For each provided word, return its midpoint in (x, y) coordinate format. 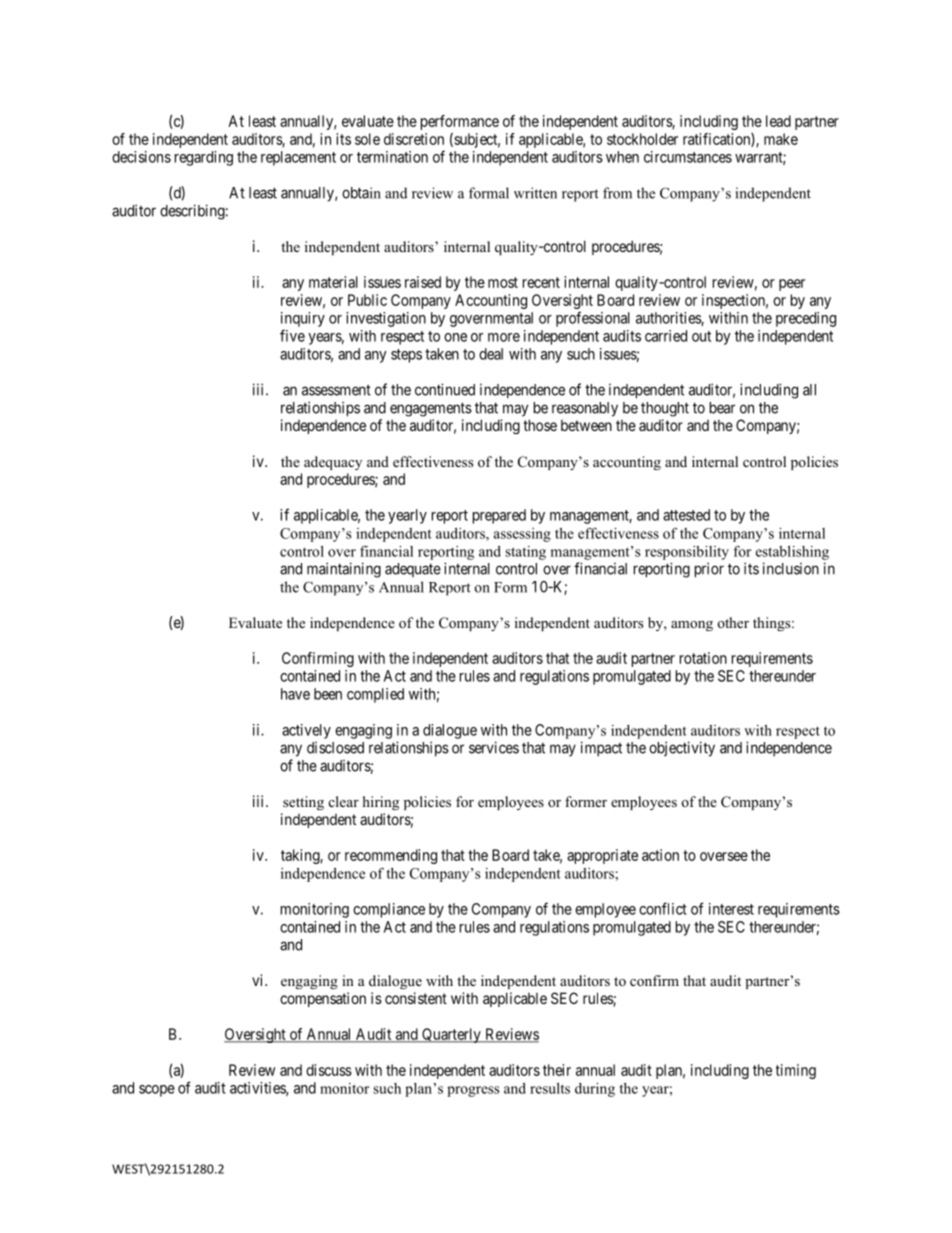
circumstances (688, 157)
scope (157, 1091)
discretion (414, 139)
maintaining (344, 570)
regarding (204, 158)
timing (796, 1071)
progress (473, 1091)
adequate (413, 570)
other (733, 622)
